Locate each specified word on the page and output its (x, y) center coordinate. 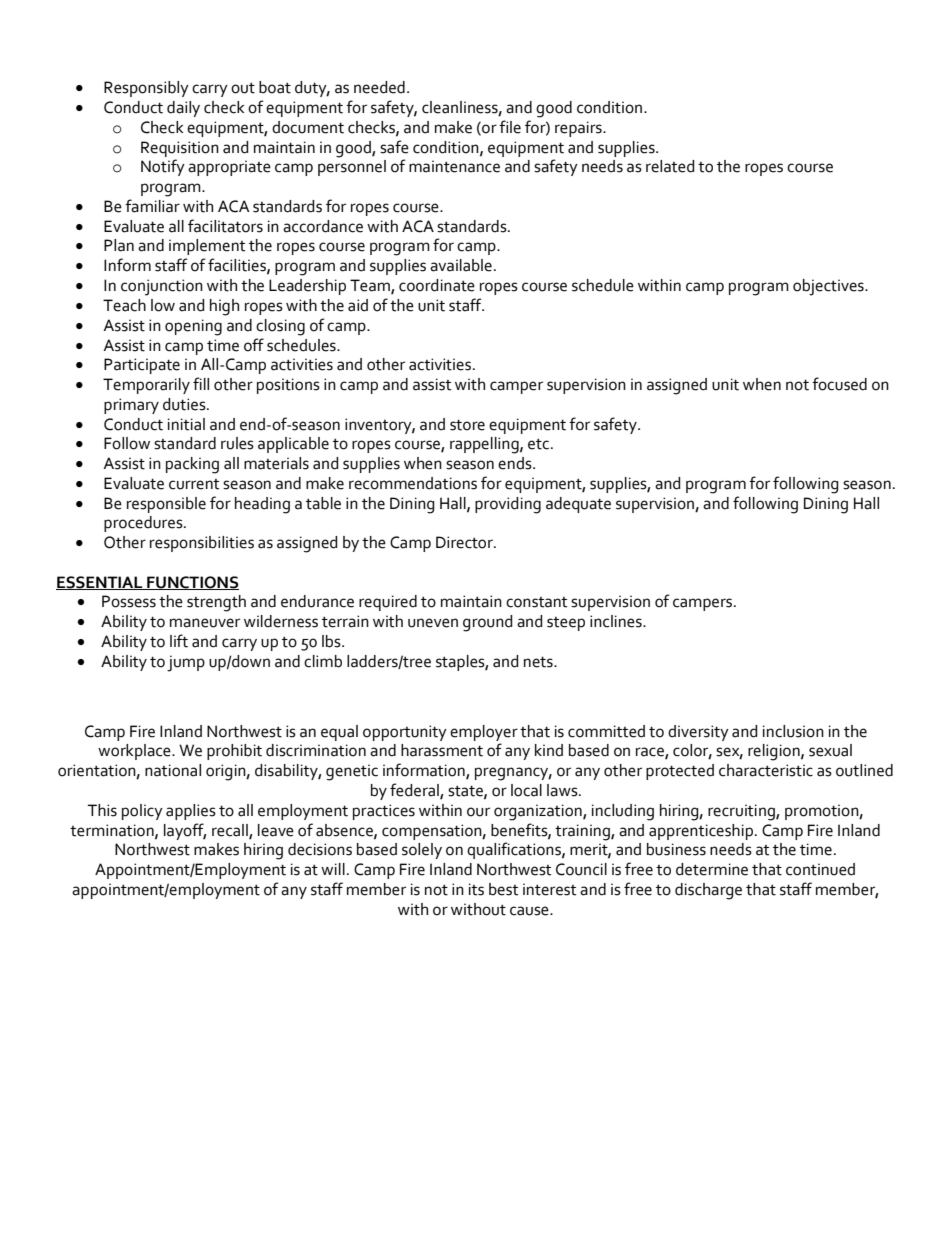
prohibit (234, 752)
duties (185, 404)
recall (231, 831)
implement (207, 247)
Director (465, 542)
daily (183, 109)
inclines (617, 621)
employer (484, 733)
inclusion (793, 731)
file (510, 127)
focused (839, 384)
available (461, 265)
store (467, 425)
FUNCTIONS (192, 583)
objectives (829, 287)
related (670, 166)
